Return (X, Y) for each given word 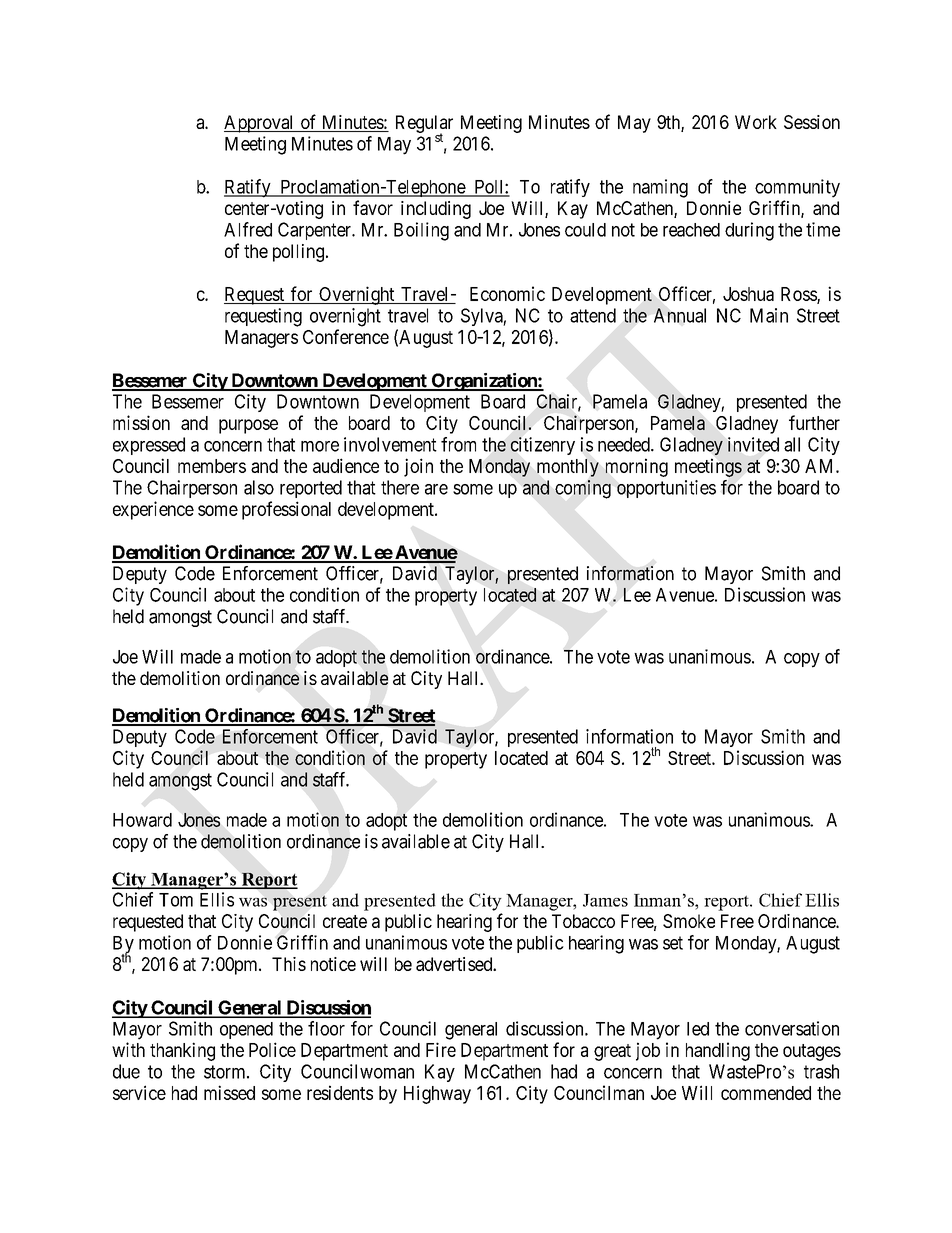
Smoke (689, 921)
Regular (424, 125)
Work (756, 122)
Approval (260, 124)
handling (718, 1051)
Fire (441, 1049)
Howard (142, 820)
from (458, 444)
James (605, 900)
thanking (182, 1051)
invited (753, 444)
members (212, 466)
